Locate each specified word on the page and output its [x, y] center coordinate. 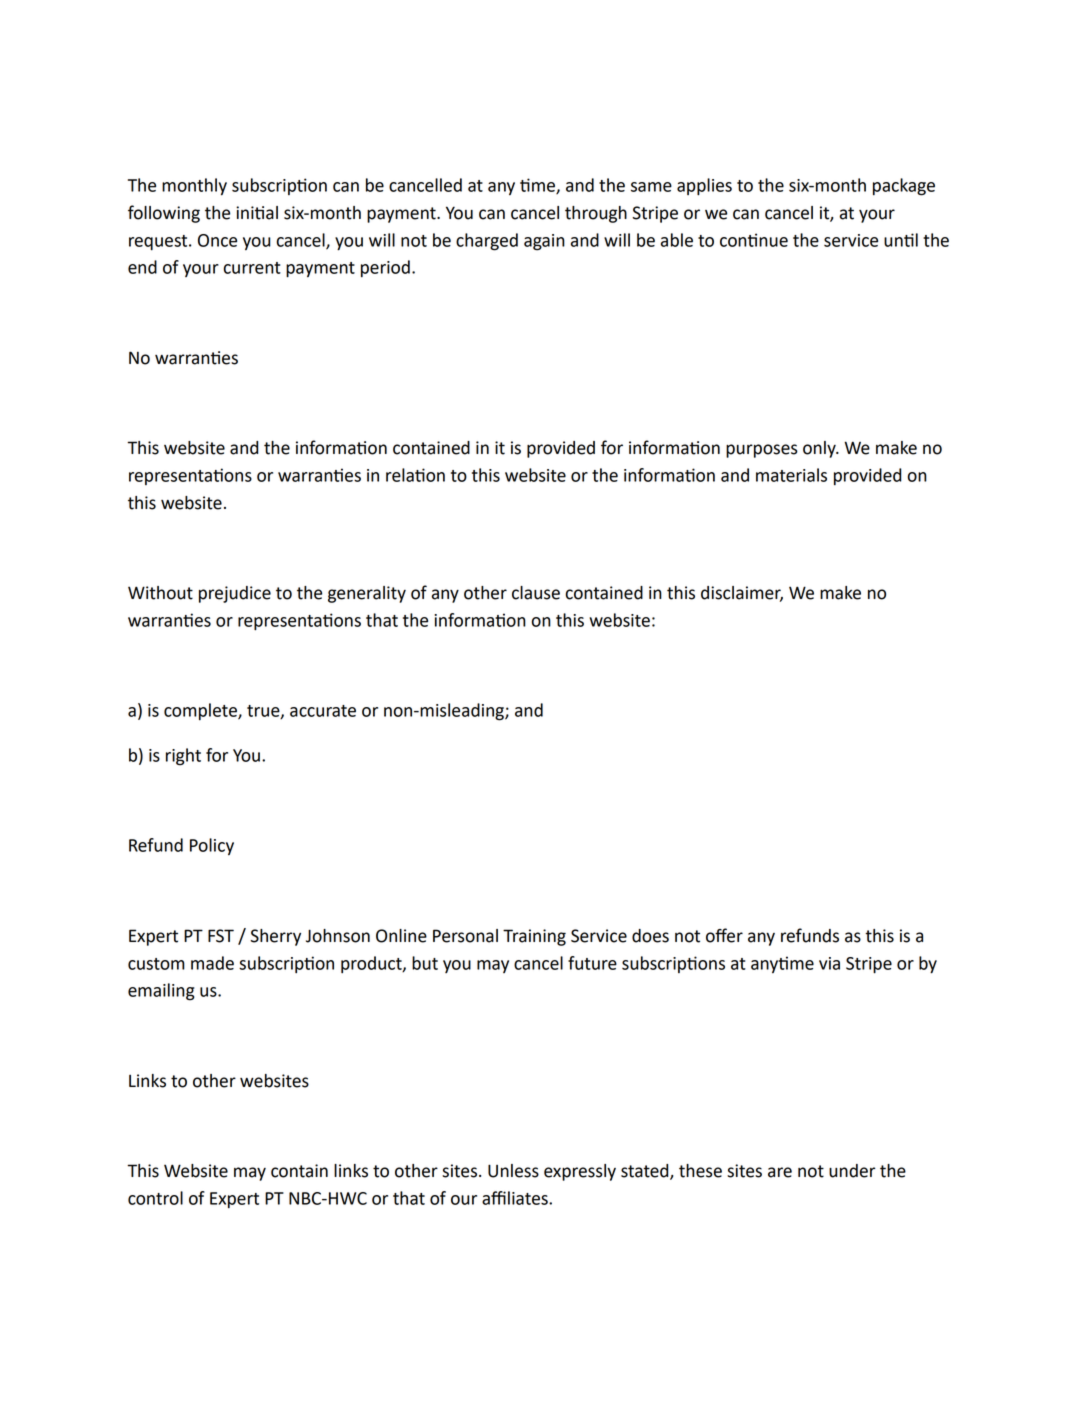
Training [534, 937]
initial [257, 213]
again [544, 242]
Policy [212, 846]
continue [754, 240]
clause [536, 593]
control [155, 1198]
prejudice [235, 594]
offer [724, 935]
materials [791, 475]
